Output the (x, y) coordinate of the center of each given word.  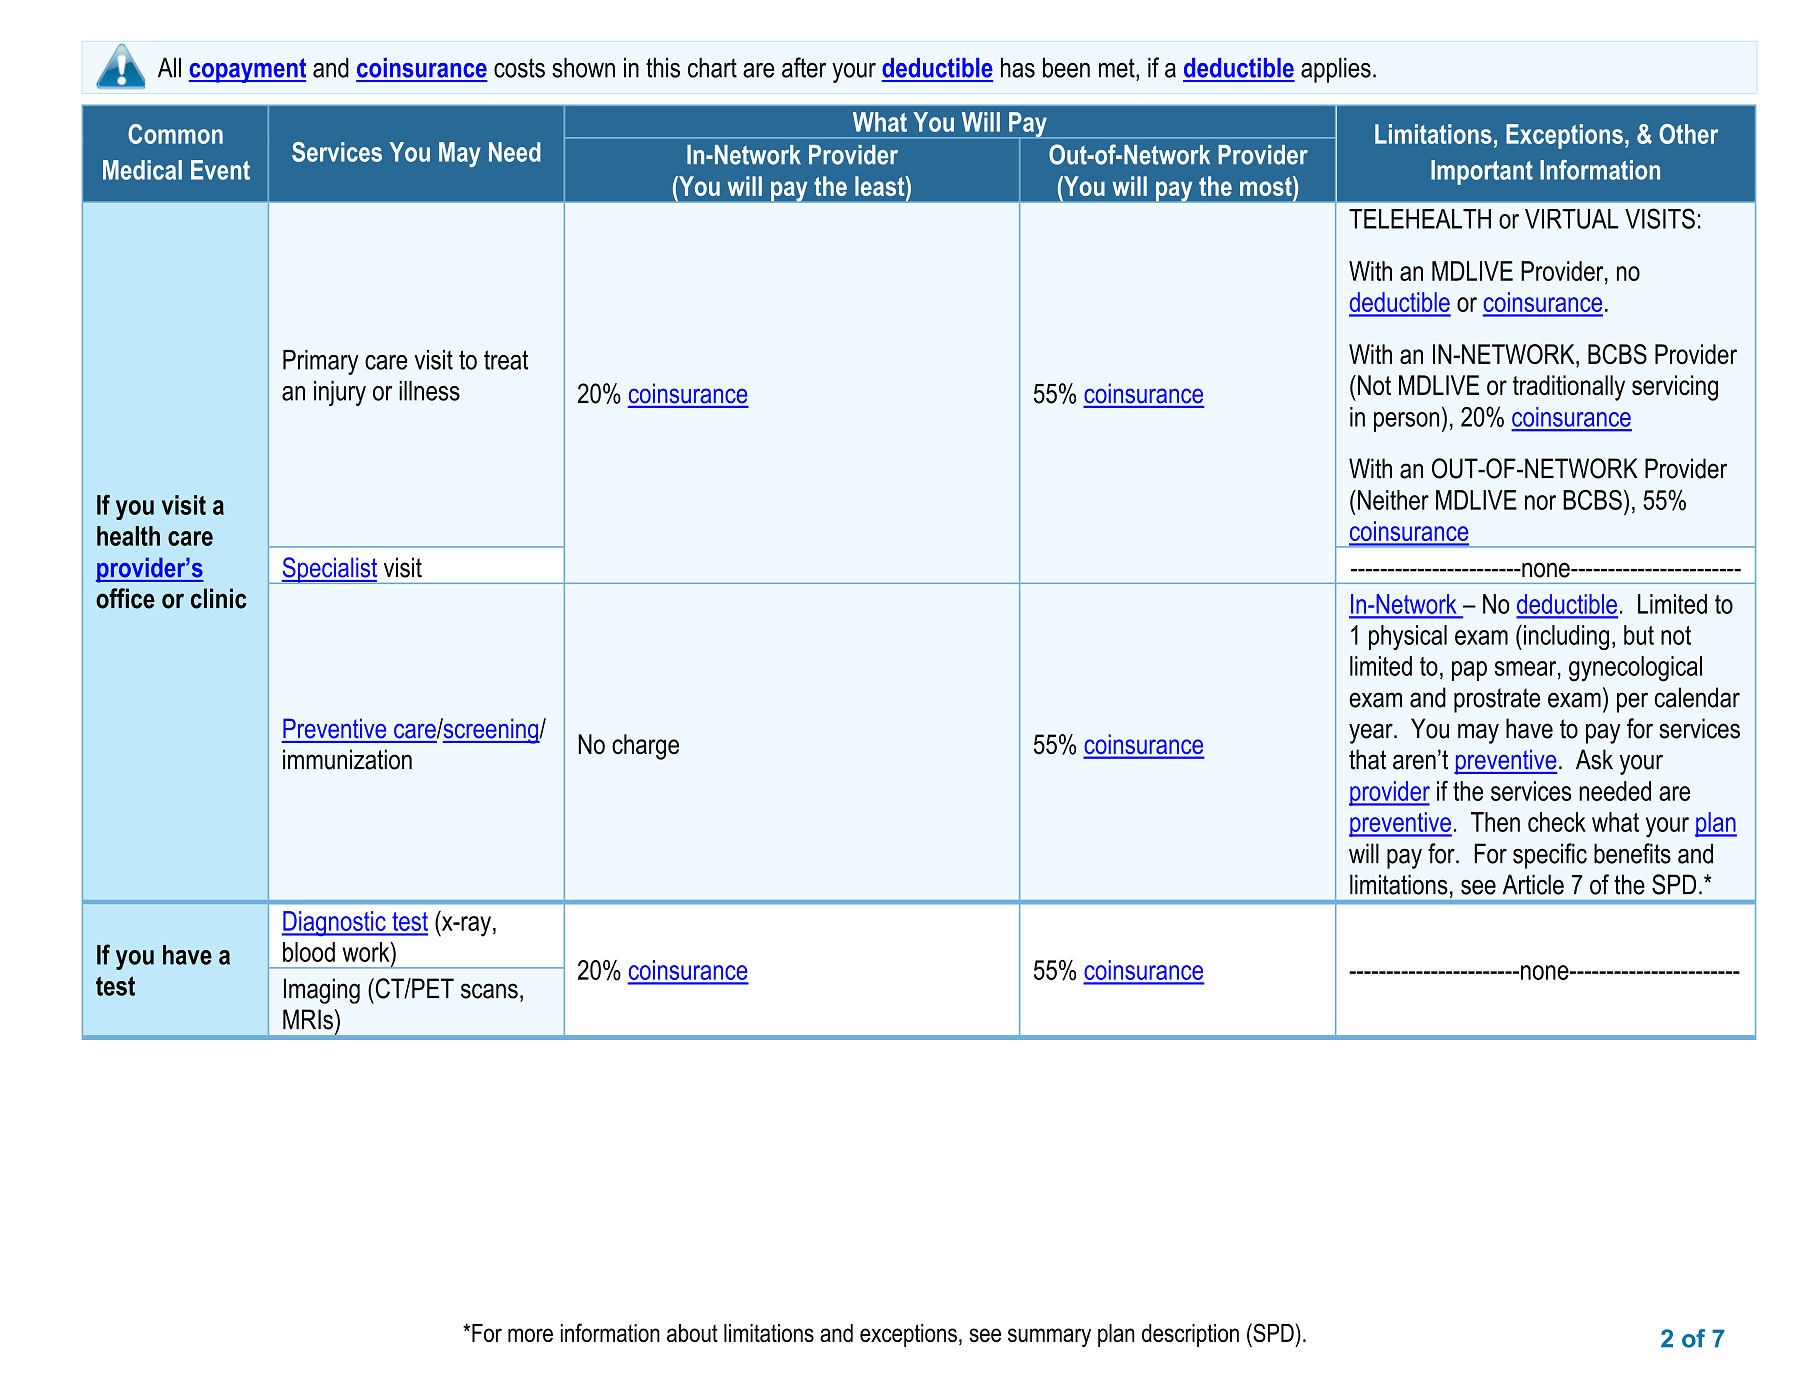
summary (1049, 1337)
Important (1482, 172)
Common (175, 134)
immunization (347, 759)
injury (340, 393)
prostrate (1497, 700)
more (530, 1335)
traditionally (1569, 388)
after (804, 67)
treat (506, 360)
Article (1533, 884)
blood (309, 952)
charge (645, 747)
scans (489, 991)
